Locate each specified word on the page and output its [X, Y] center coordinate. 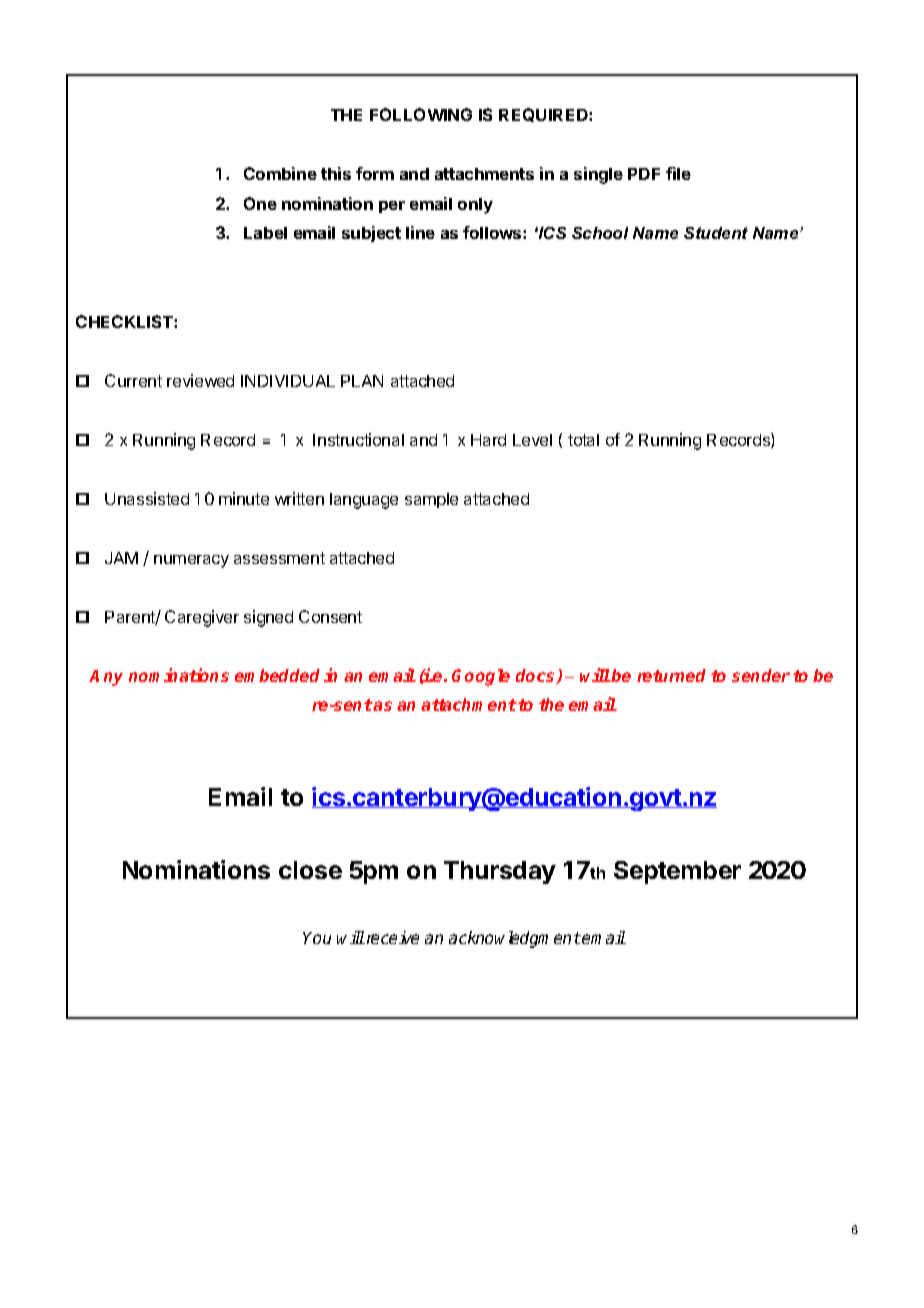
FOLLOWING [421, 114]
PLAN [362, 381]
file [678, 173]
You [317, 938]
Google [481, 677]
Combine [280, 173]
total [583, 440]
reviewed [200, 380]
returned [671, 675]
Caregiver [202, 618]
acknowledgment [515, 939]
